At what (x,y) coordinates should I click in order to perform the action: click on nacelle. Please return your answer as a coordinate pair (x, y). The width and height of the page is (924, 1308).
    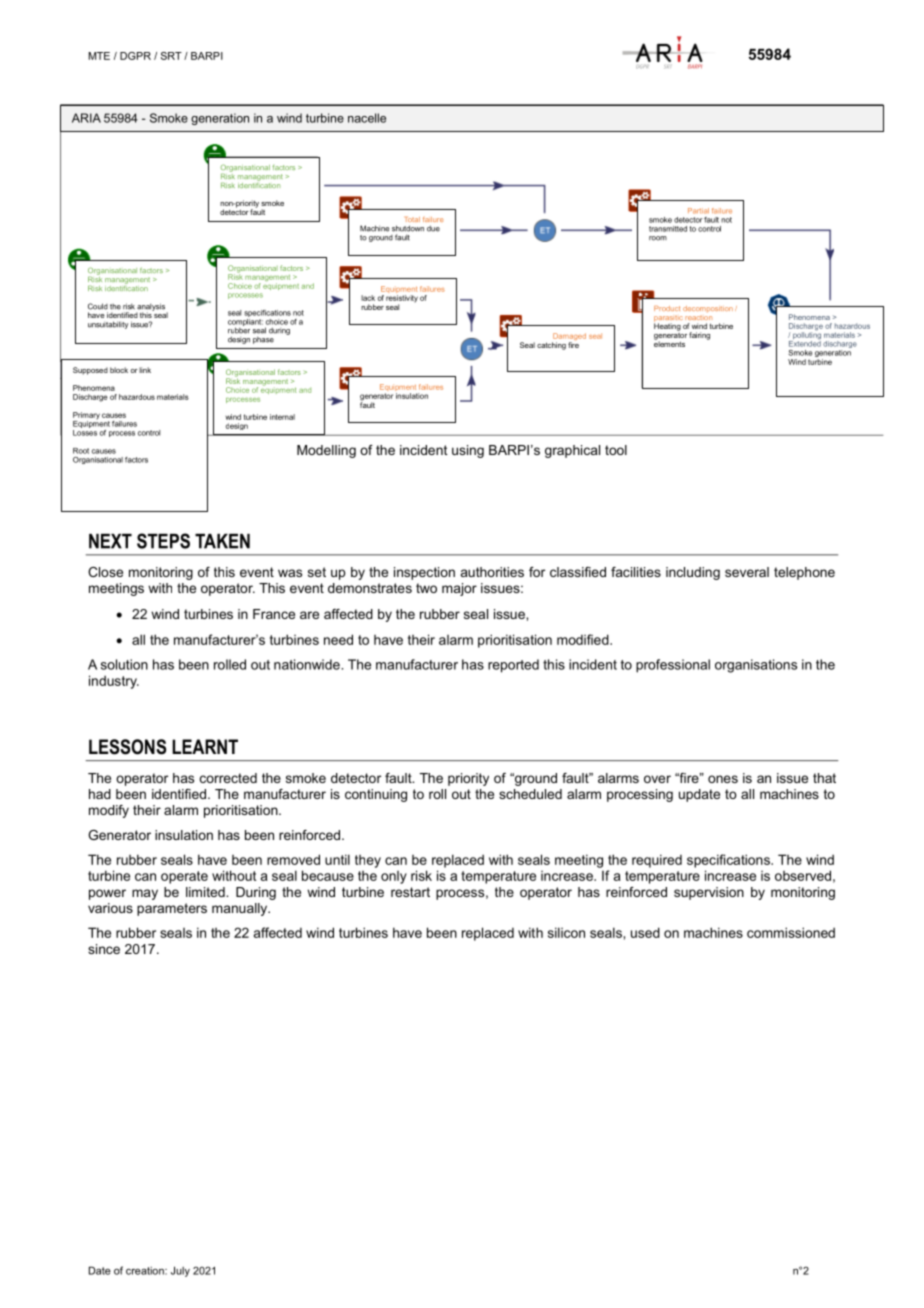
    Looking at the image, I should click on (367, 118).
